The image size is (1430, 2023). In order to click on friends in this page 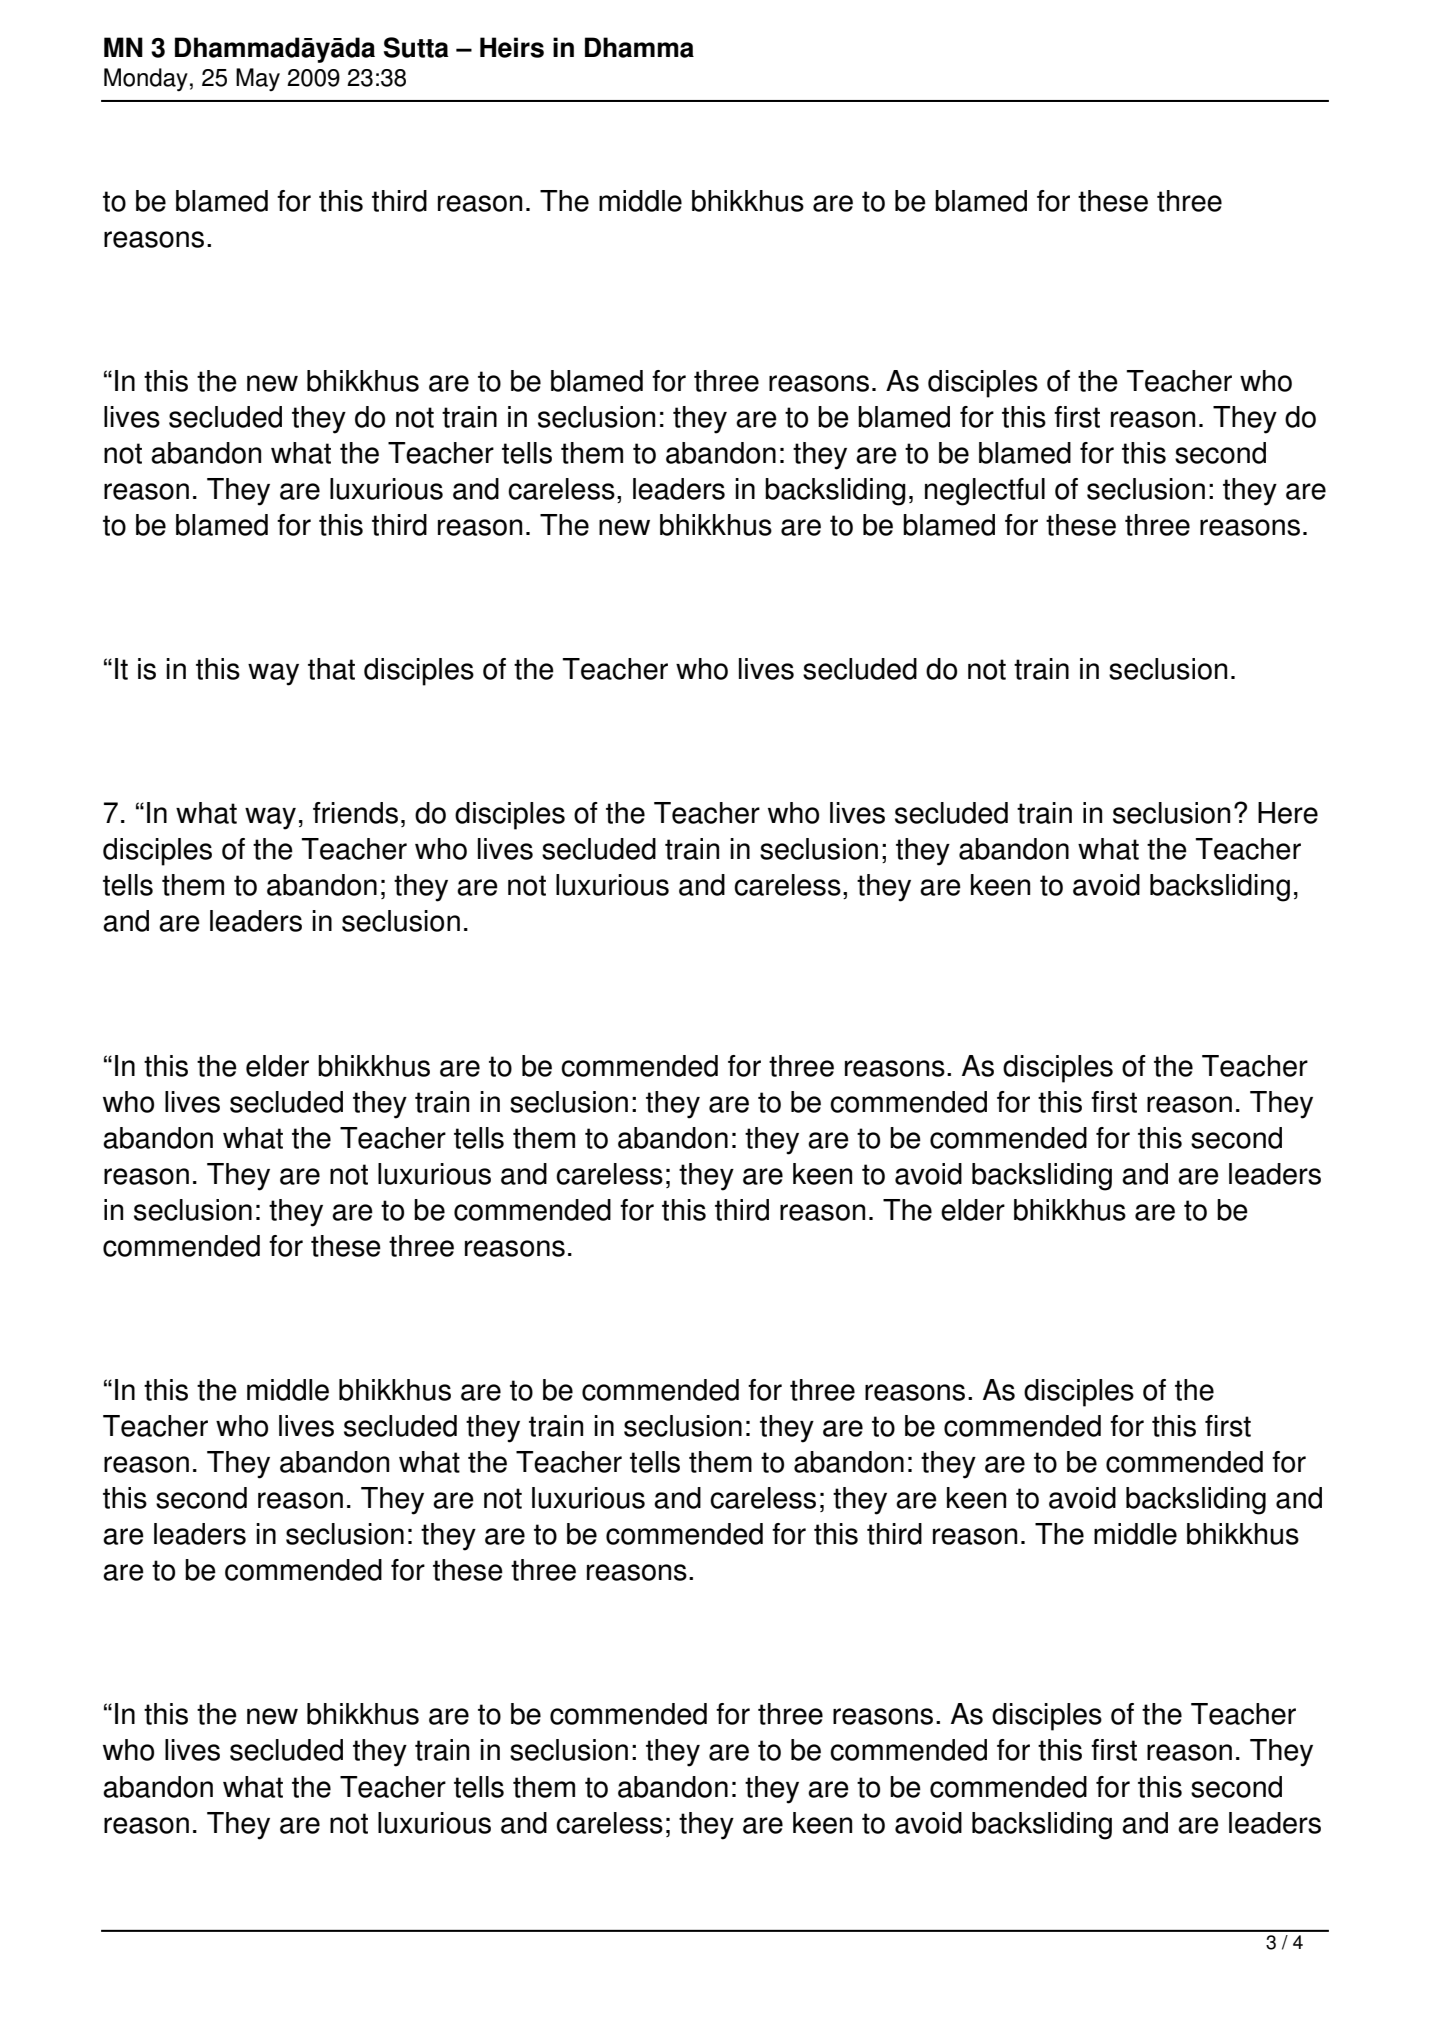, I will do `click(355, 813)`.
